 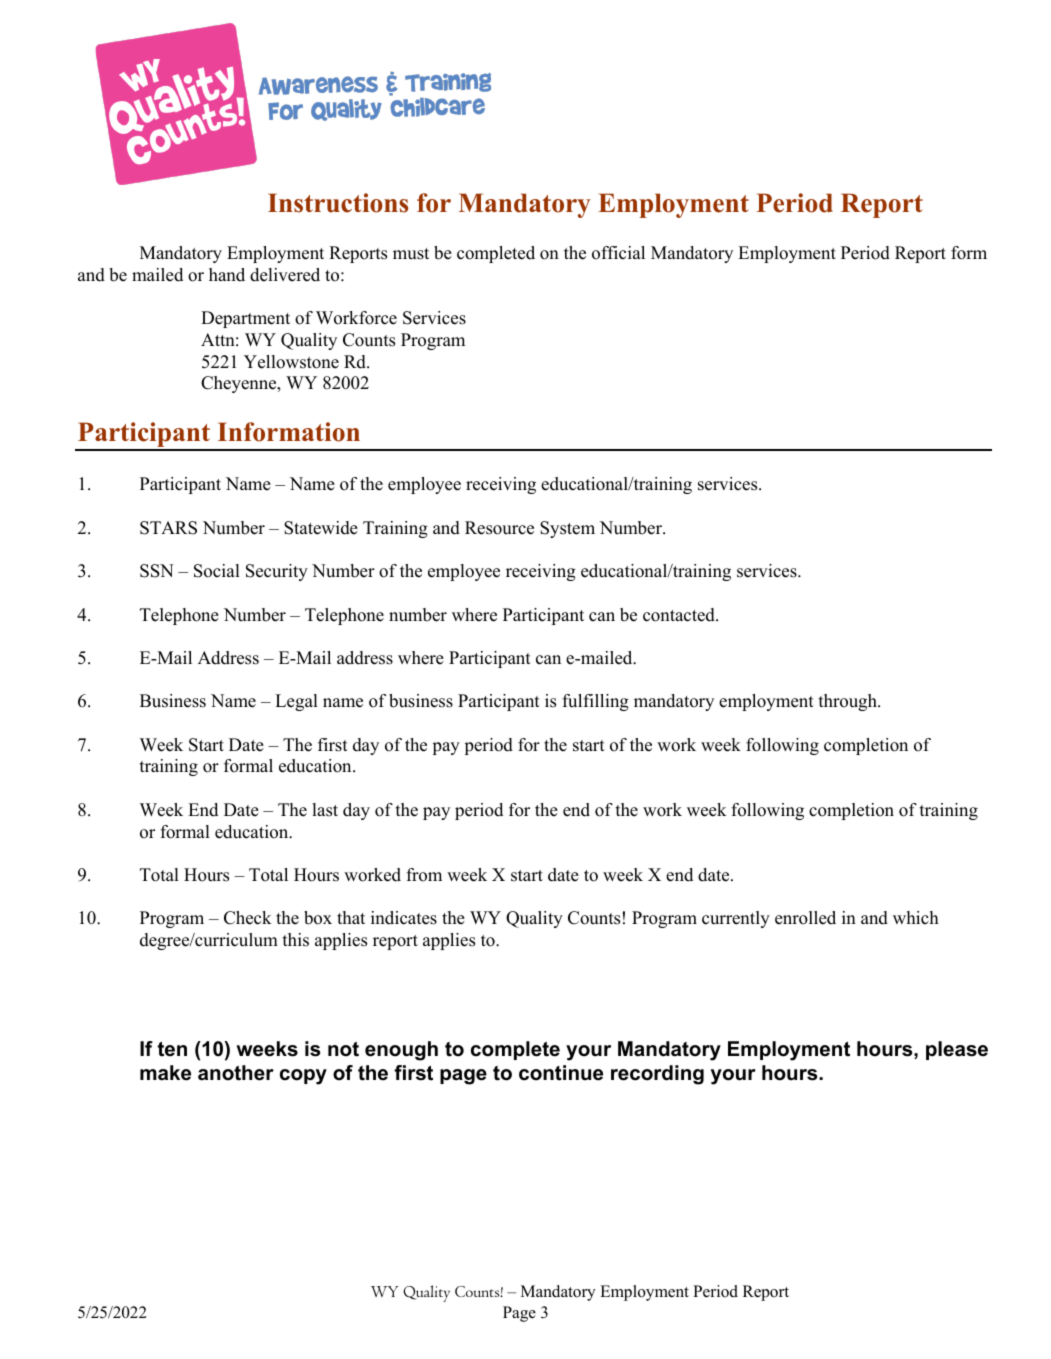 I want to click on hand, so click(x=227, y=275).
